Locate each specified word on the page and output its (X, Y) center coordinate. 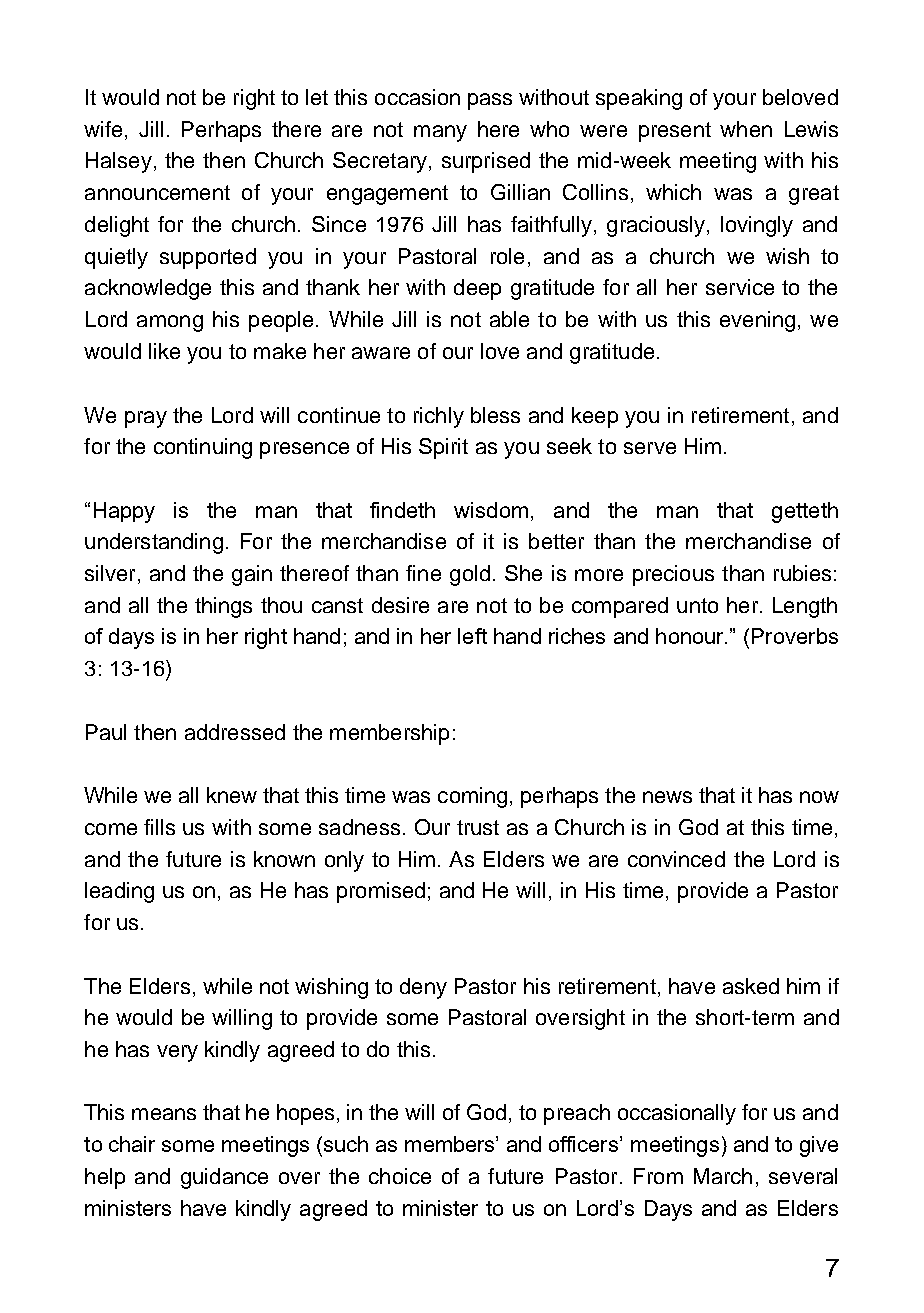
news (667, 797)
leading (119, 892)
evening (757, 321)
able (509, 319)
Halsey (119, 162)
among (170, 323)
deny (423, 988)
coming (472, 797)
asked (751, 986)
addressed (235, 732)
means (164, 1114)
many (440, 133)
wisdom (491, 510)
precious (673, 575)
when (746, 129)
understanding (154, 543)
